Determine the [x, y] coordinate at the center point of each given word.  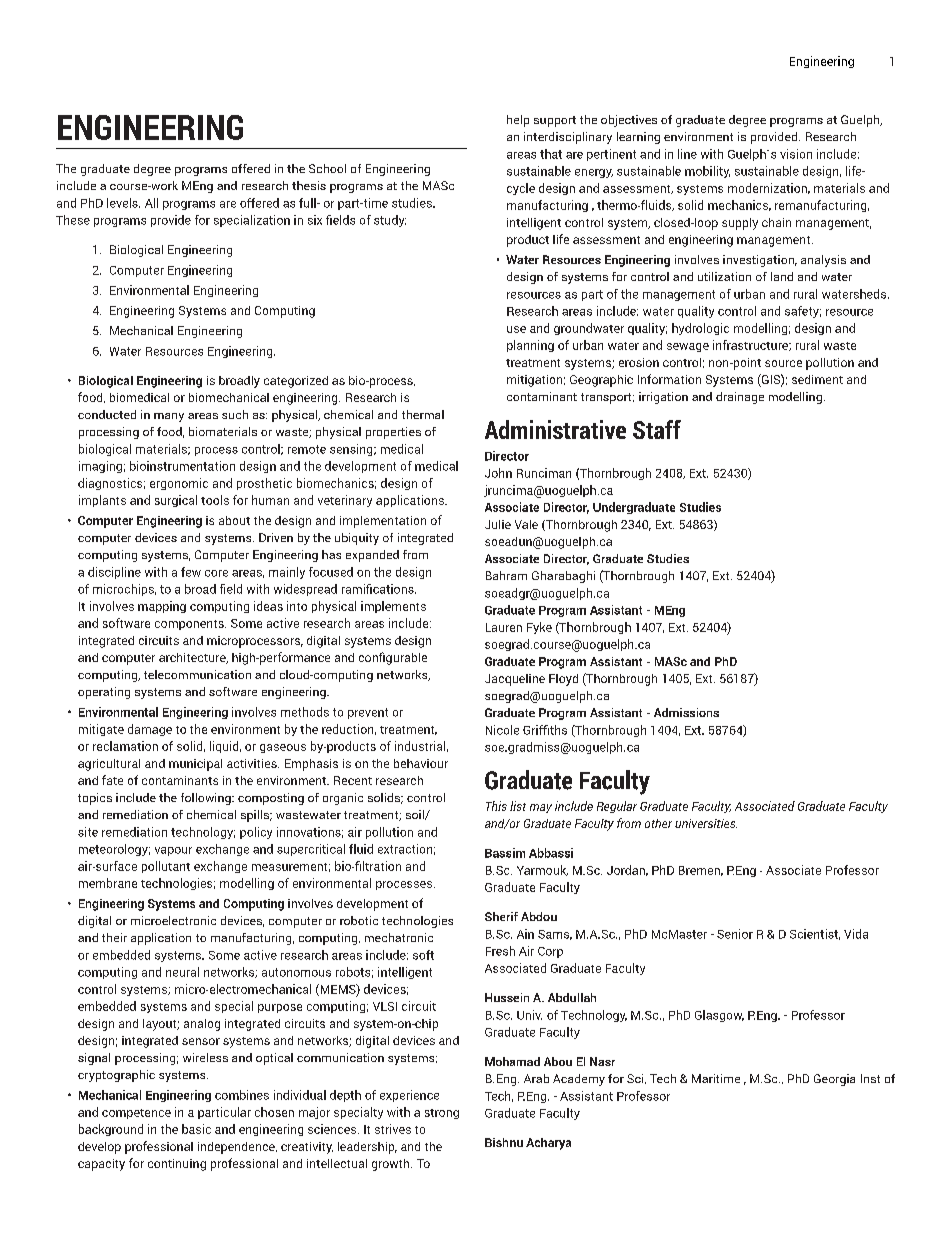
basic [196, 1129]
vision [796, 154]
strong [442, 1114]
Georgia [834, 1080]
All [151, 203]
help [518, 121]
